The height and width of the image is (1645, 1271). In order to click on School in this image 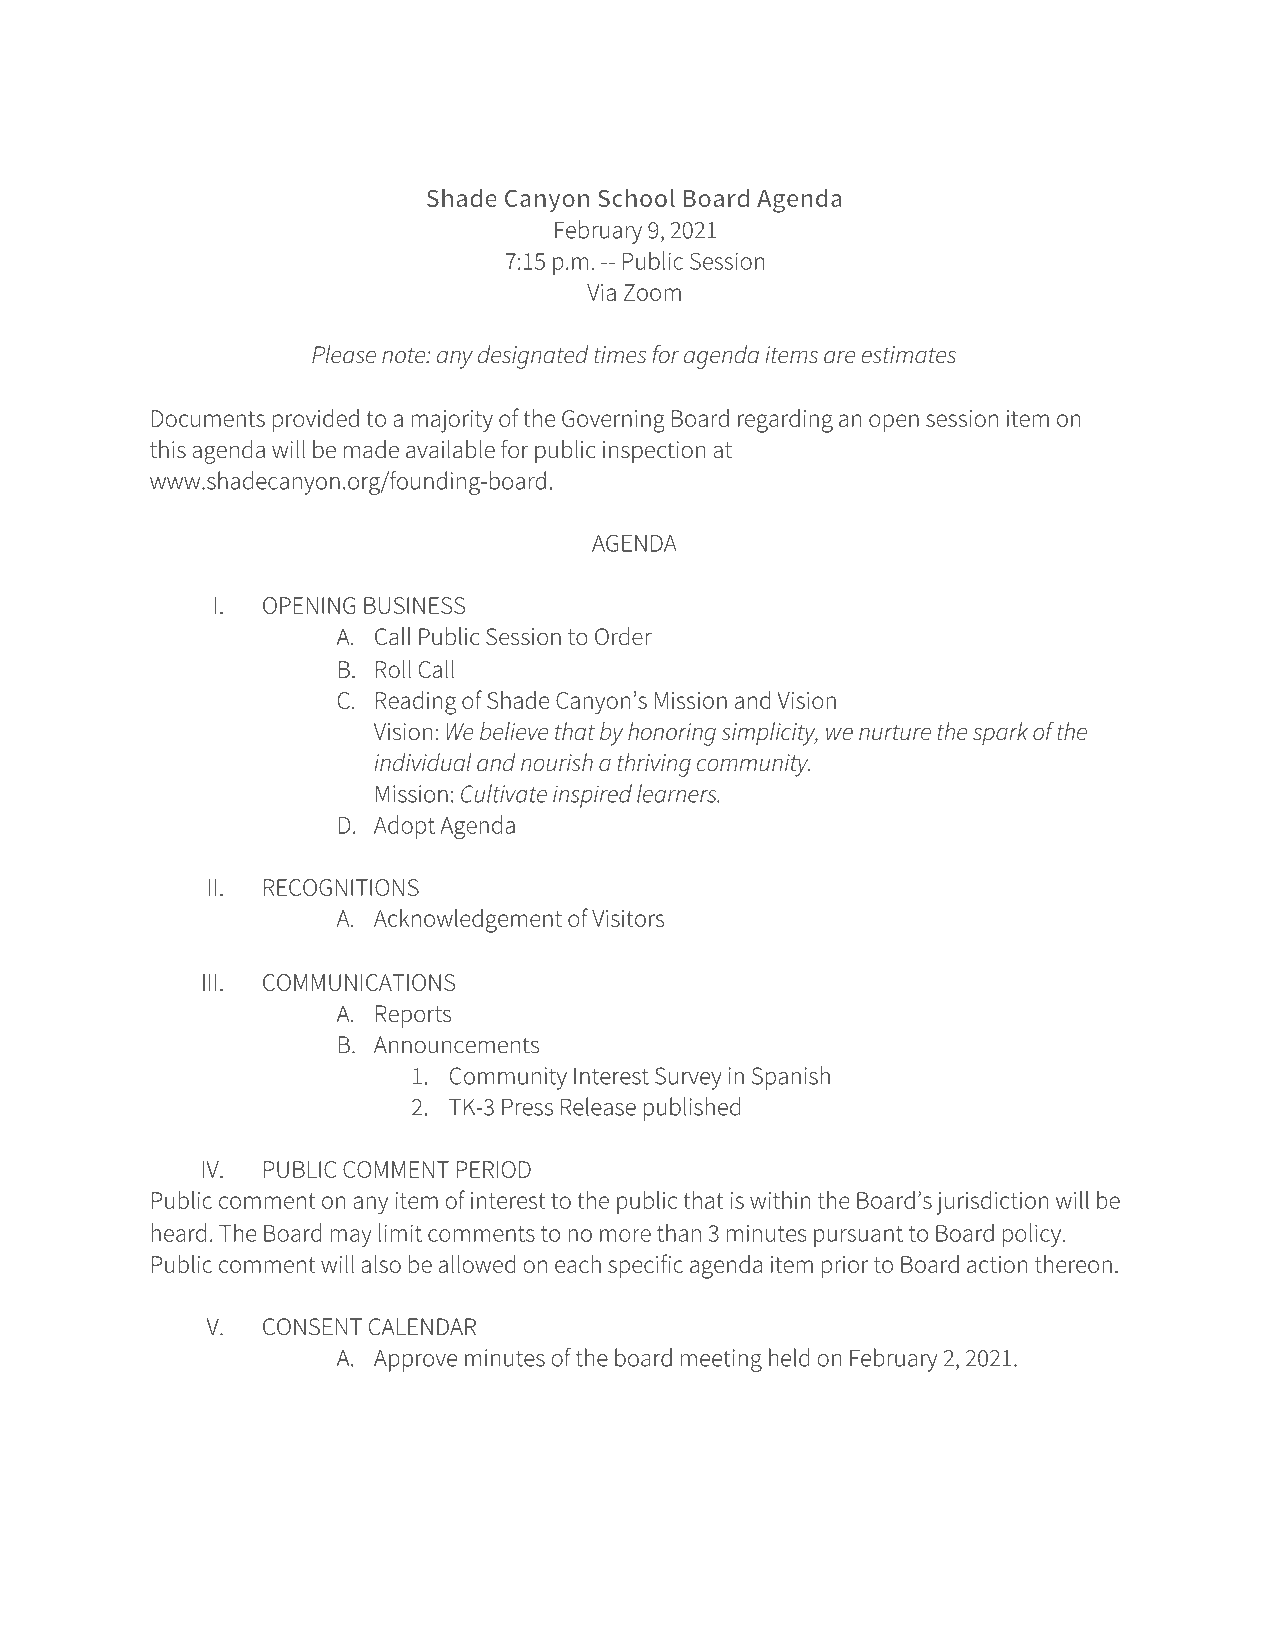, I will do `click(636, 198)`.
